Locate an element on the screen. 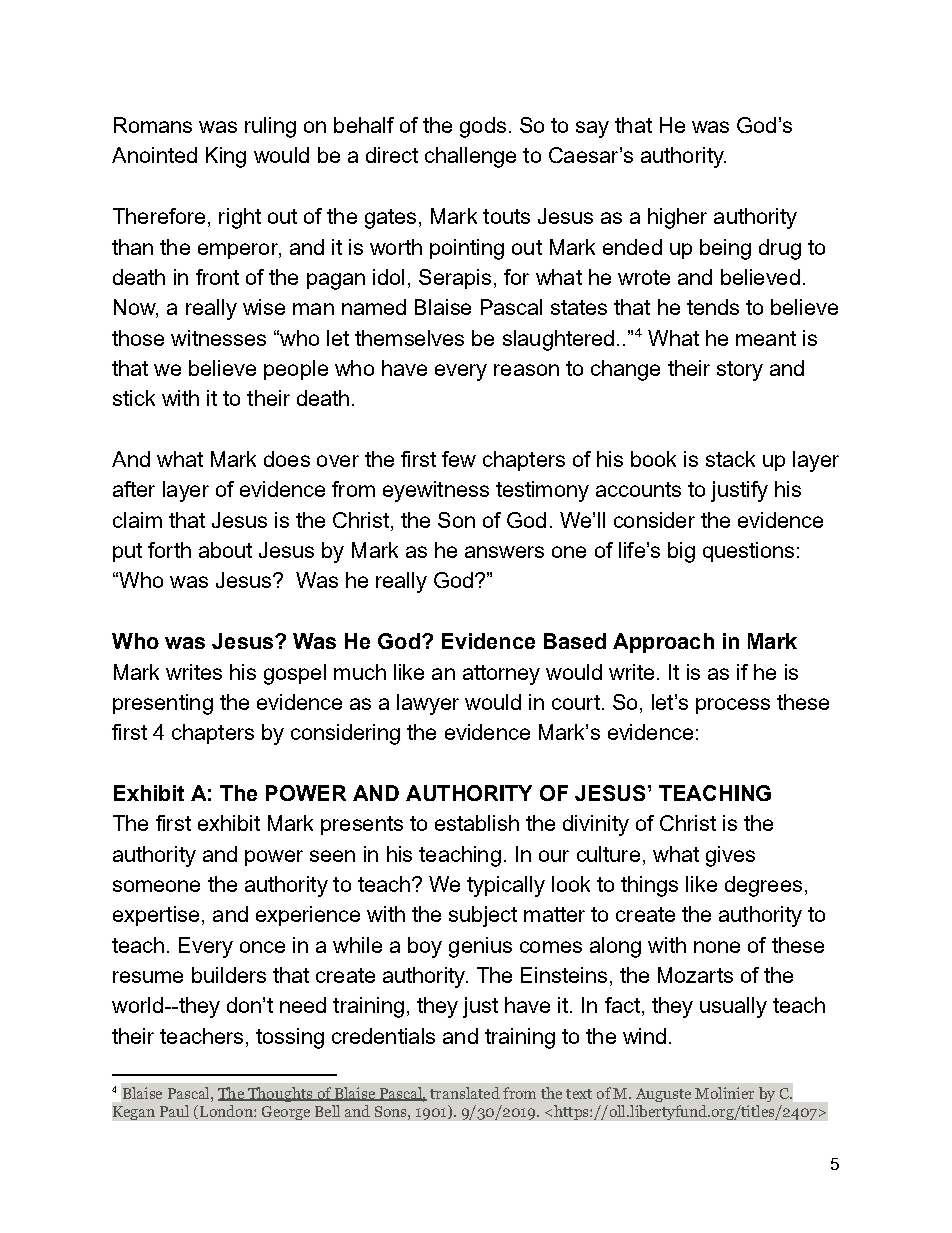  process is located at coordinates (733, 706).
